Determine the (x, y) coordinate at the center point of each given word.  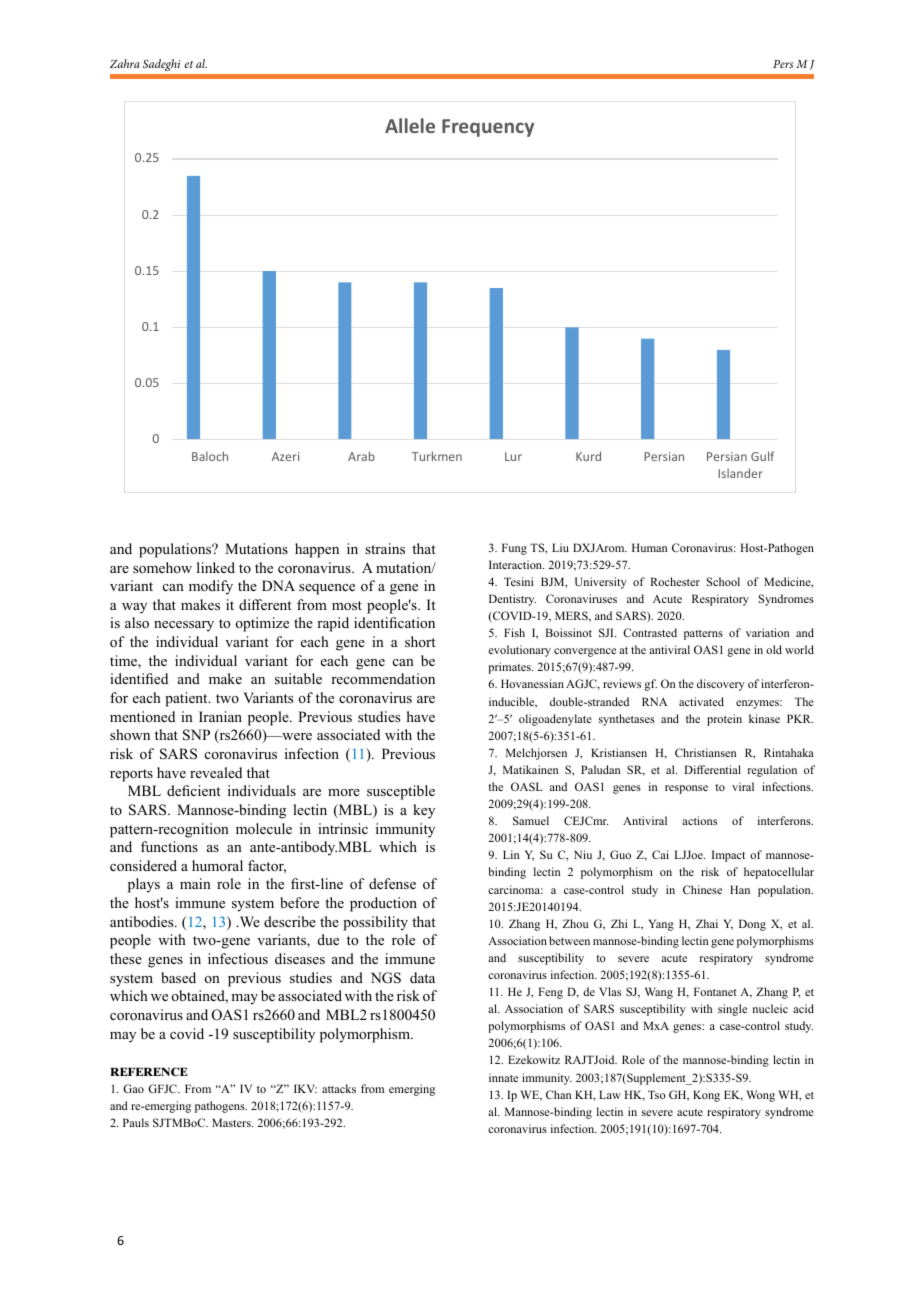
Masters (232, 1122)
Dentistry (512, 600)
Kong (706, 1096)
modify (211, 587)
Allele (410, 125)
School (723, 581)
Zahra (124, 63)
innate (503, 1077)
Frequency (488, 128)
